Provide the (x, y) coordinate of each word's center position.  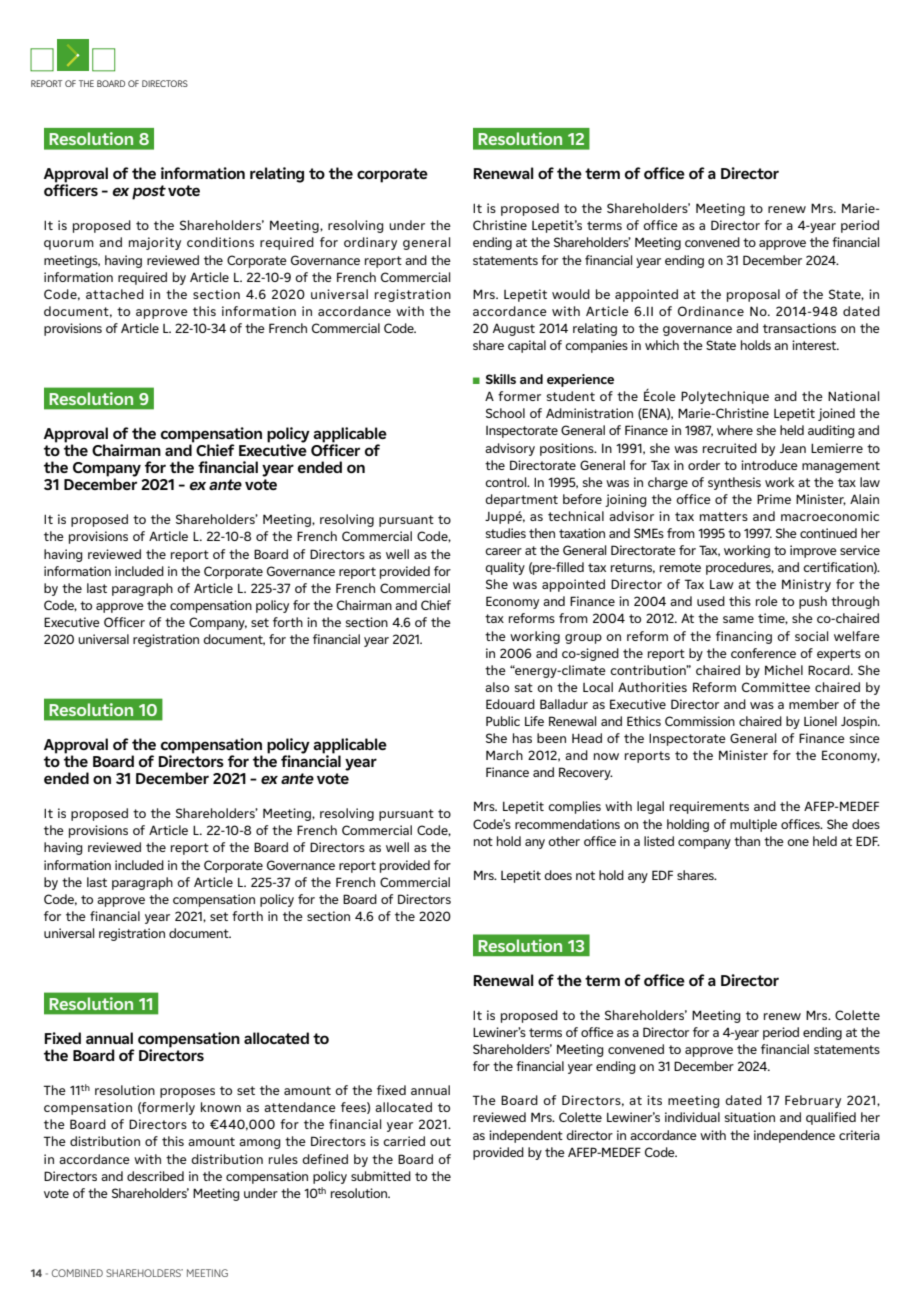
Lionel (820, 721)
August (514, 329)
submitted (381, 1176)
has (522, 738)
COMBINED (77, 1273)
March (504, 755)
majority (155, 243)
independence (794, 1136)
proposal (753, 295)
